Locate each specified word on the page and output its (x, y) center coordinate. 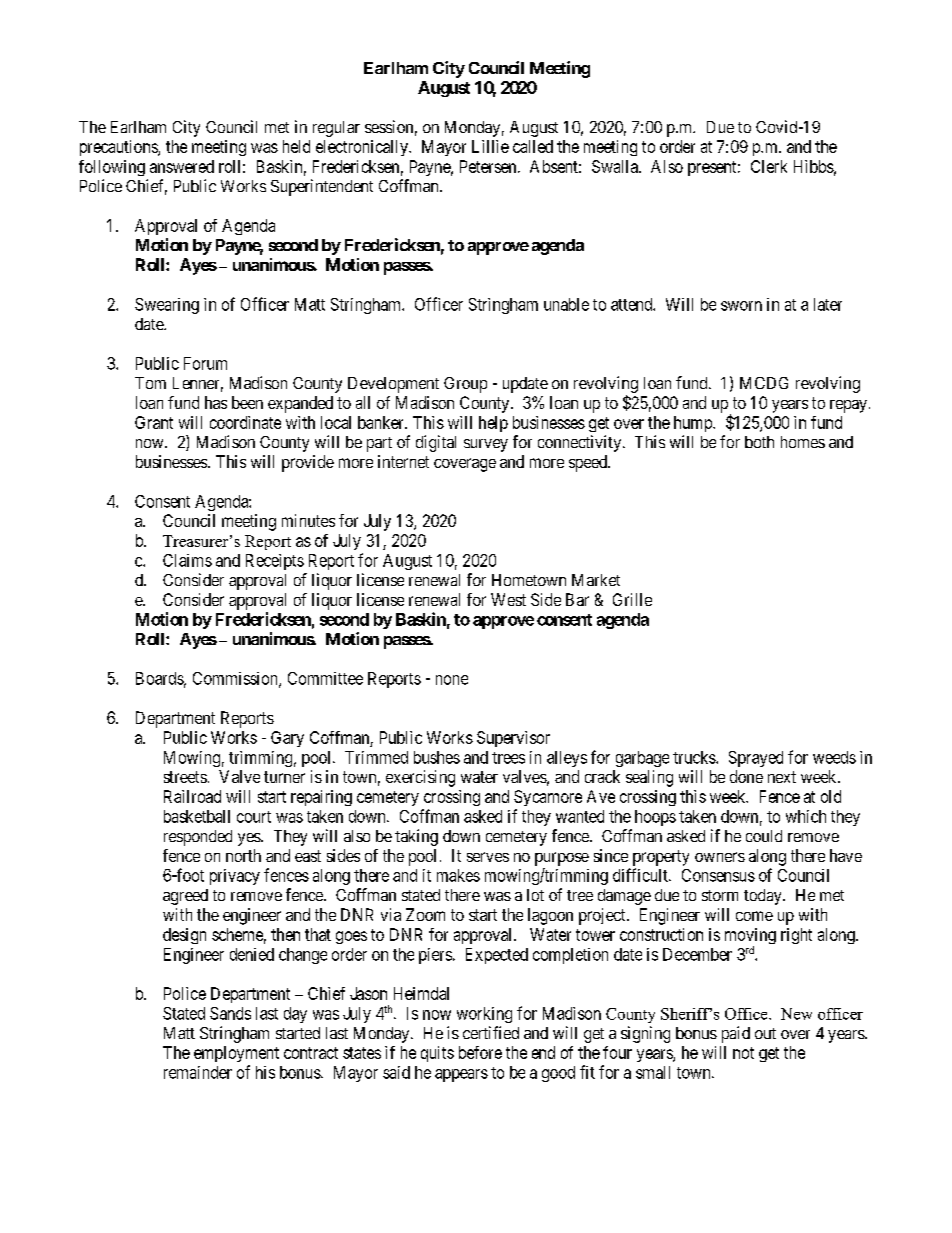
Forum (205, 363)
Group (465, 385)
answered (182, 166)
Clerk (769, 166)
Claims (187, 560)
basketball (197, 816)
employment (236, 1054)
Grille (632, 599)
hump (694, 424)
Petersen (489, 166)
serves (488, 857)
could (764, 836)
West (508, 599)
